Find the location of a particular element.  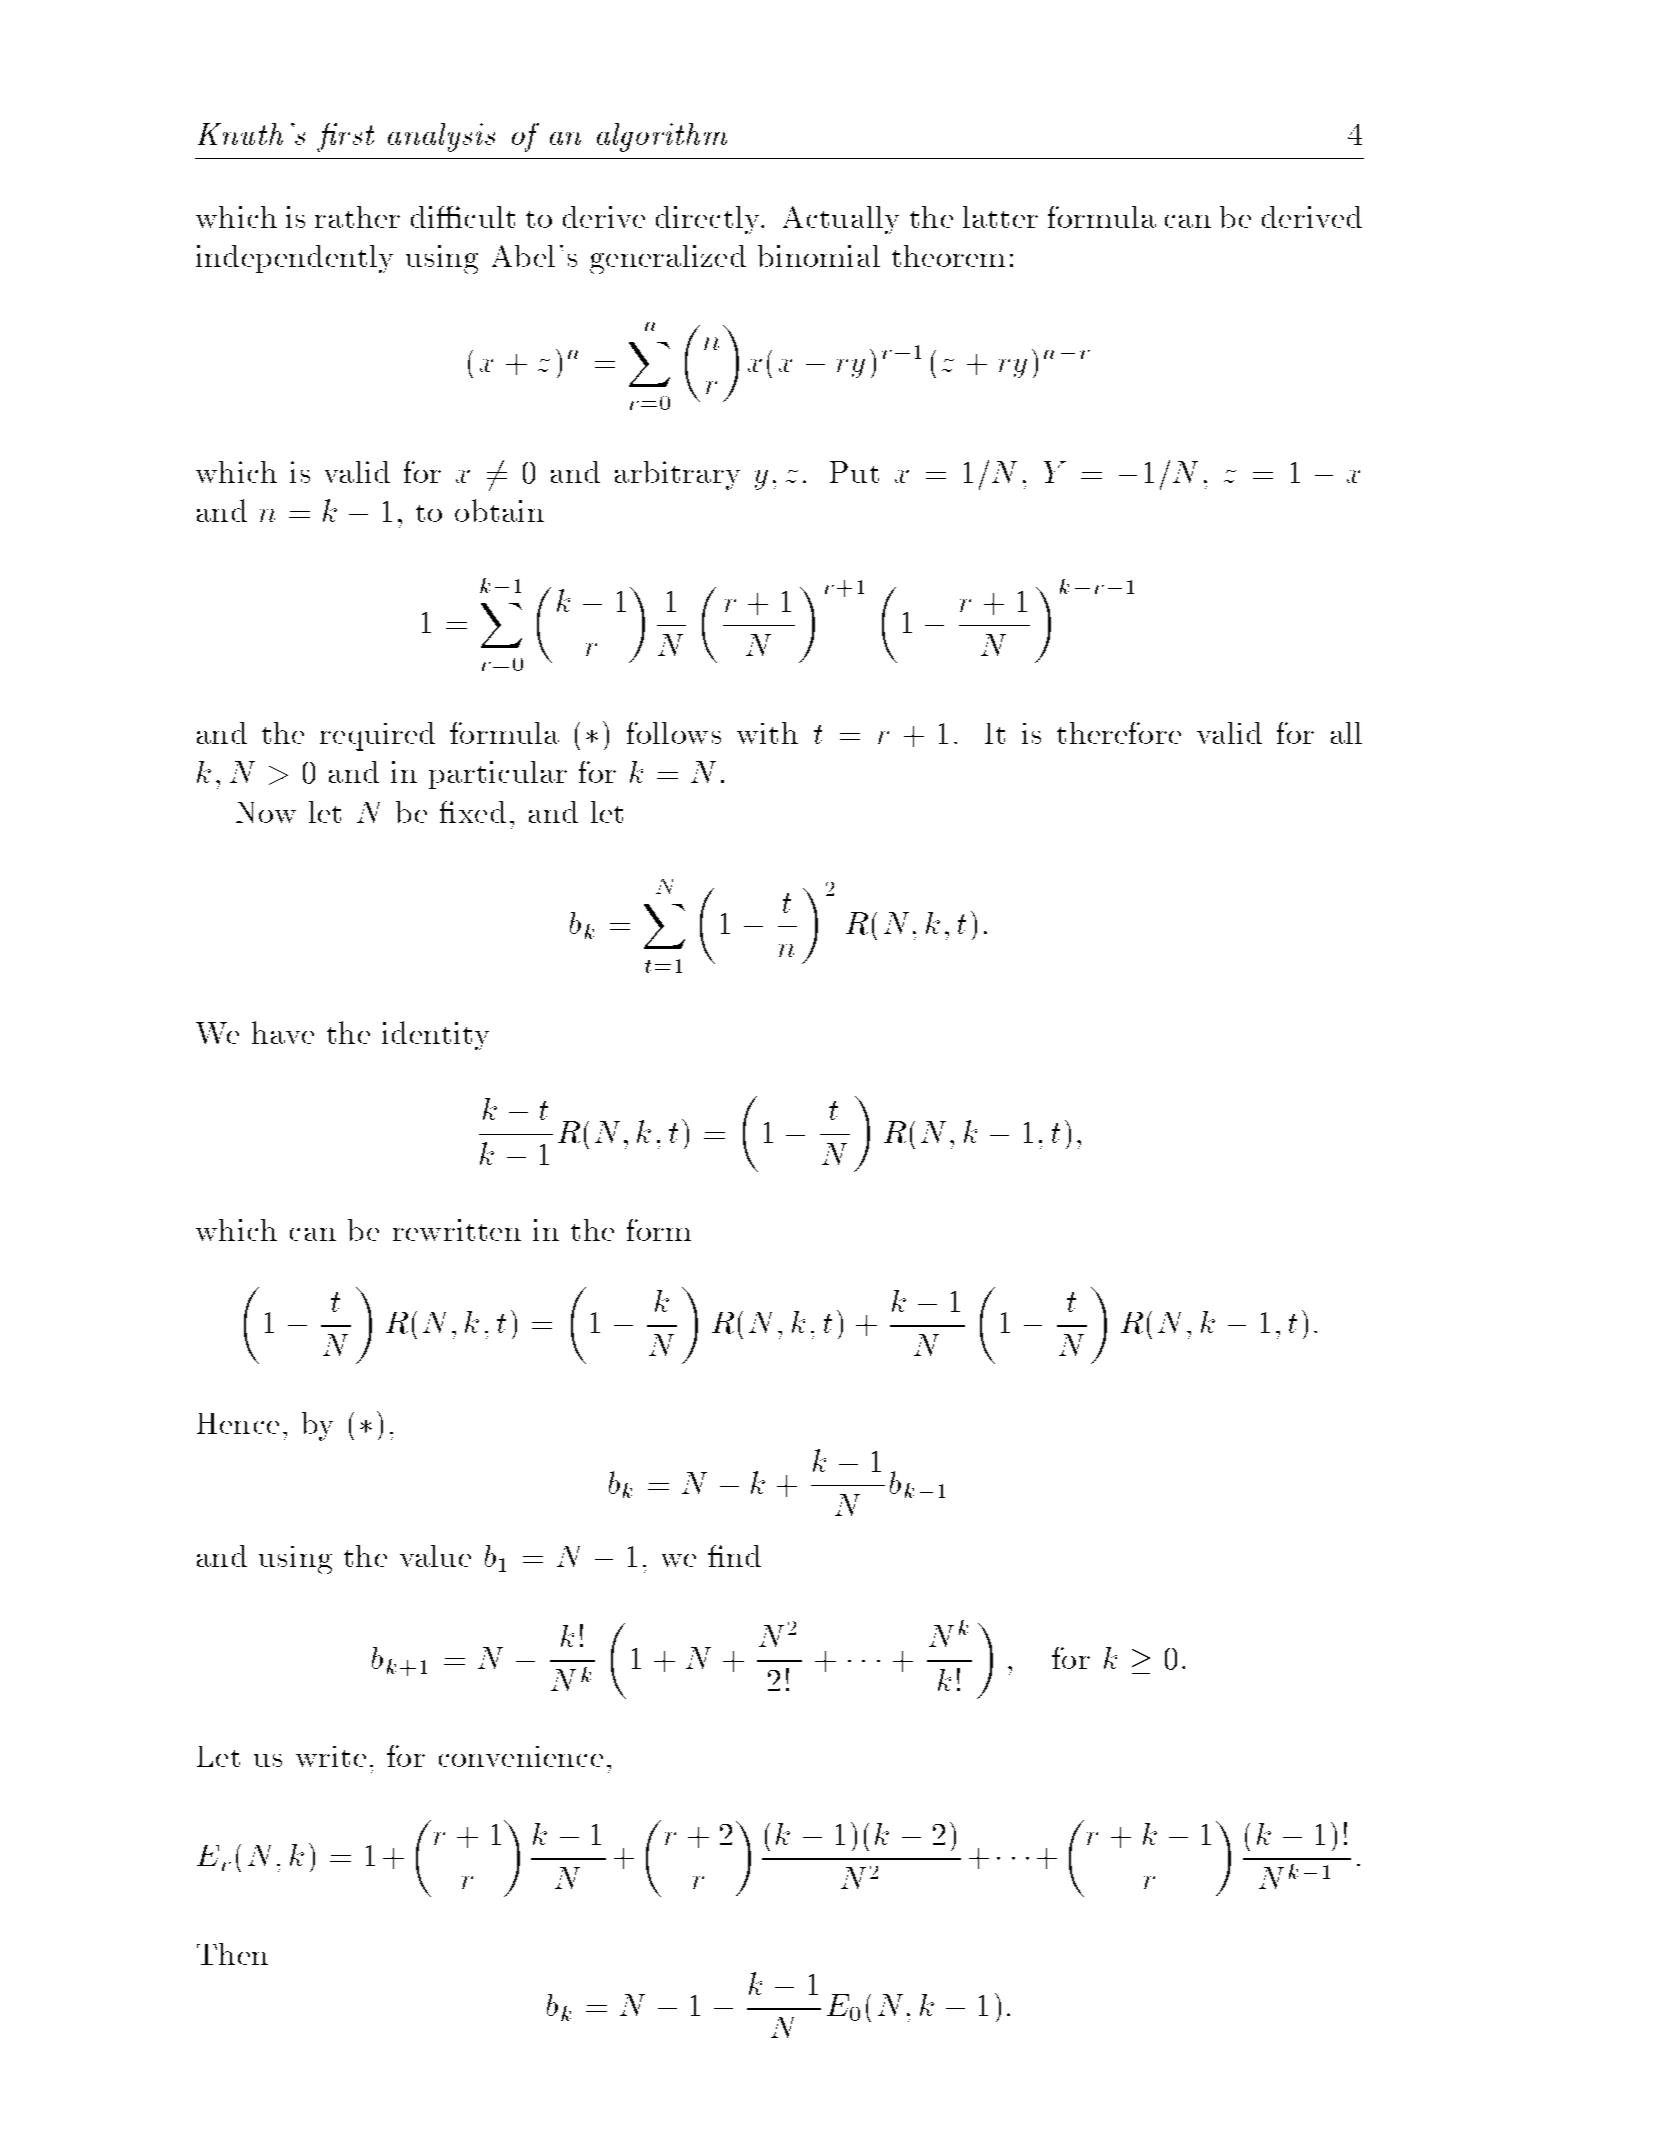

rather is located at coordinates (357, 217).
